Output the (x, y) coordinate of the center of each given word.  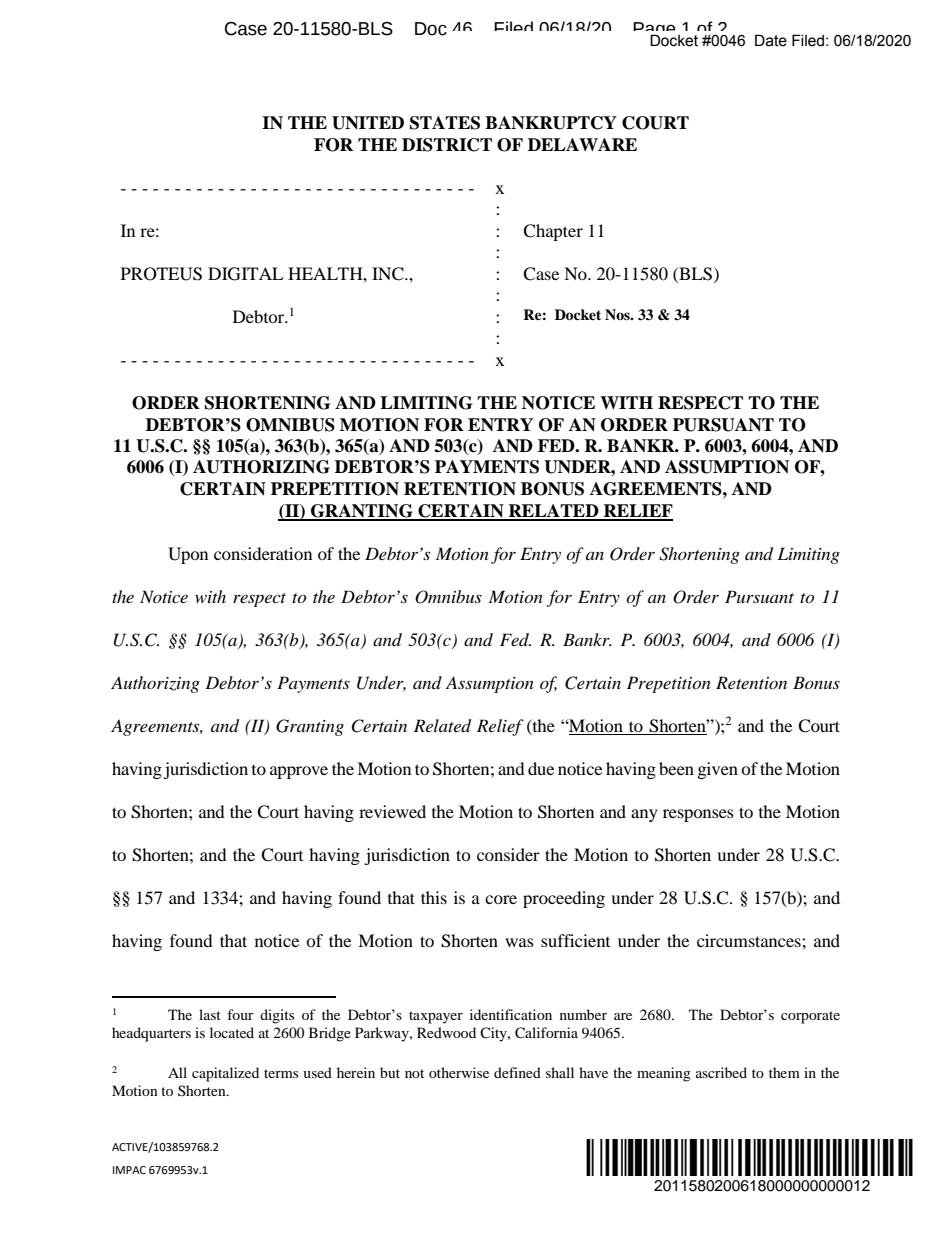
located (232, 1032)
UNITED (368, 123)
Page (655, 31)
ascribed (721, 1072)
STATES (445, 123)
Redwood (446, 1032)
